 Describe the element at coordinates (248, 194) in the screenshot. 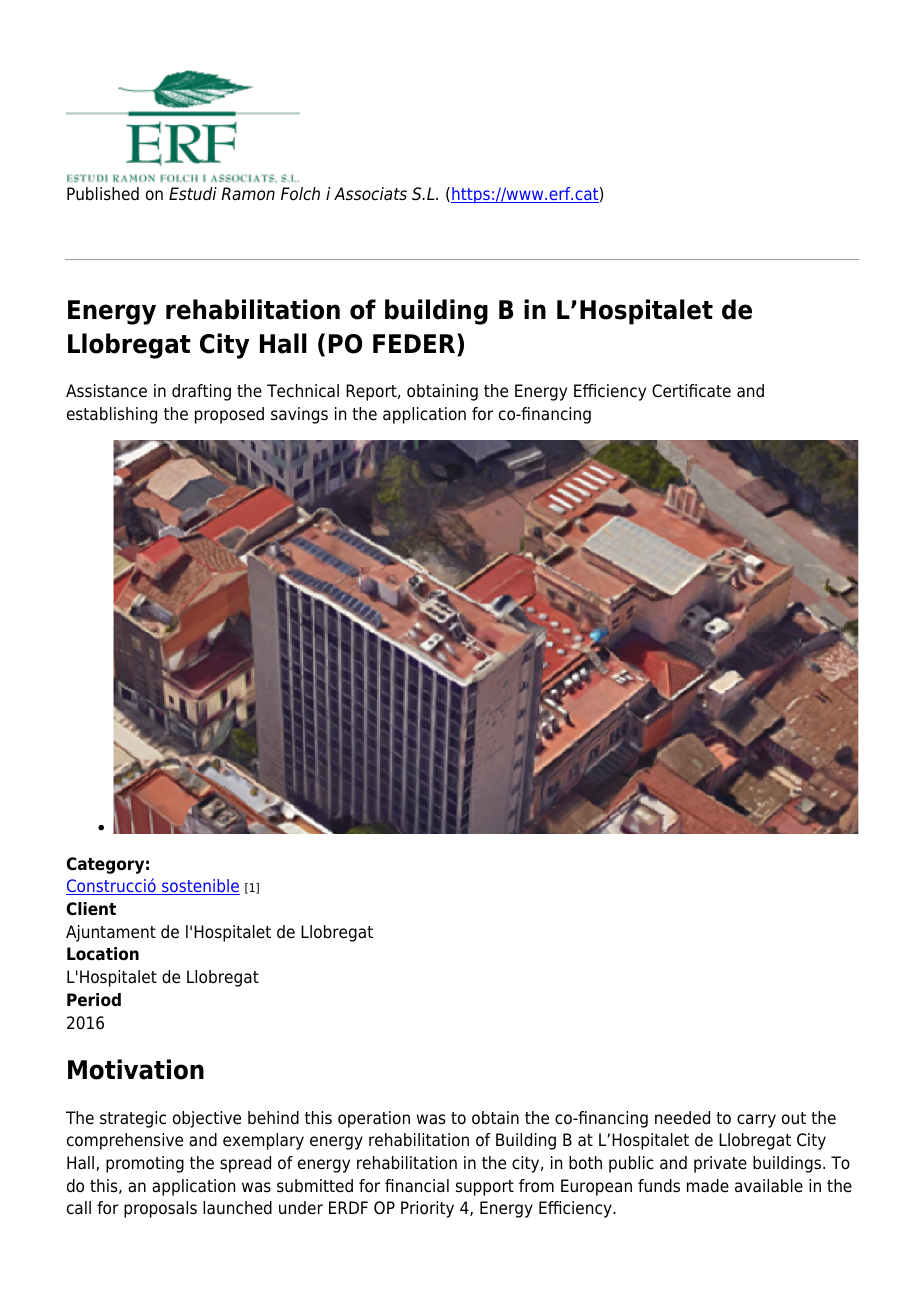

I see `Ramon` at that location.
